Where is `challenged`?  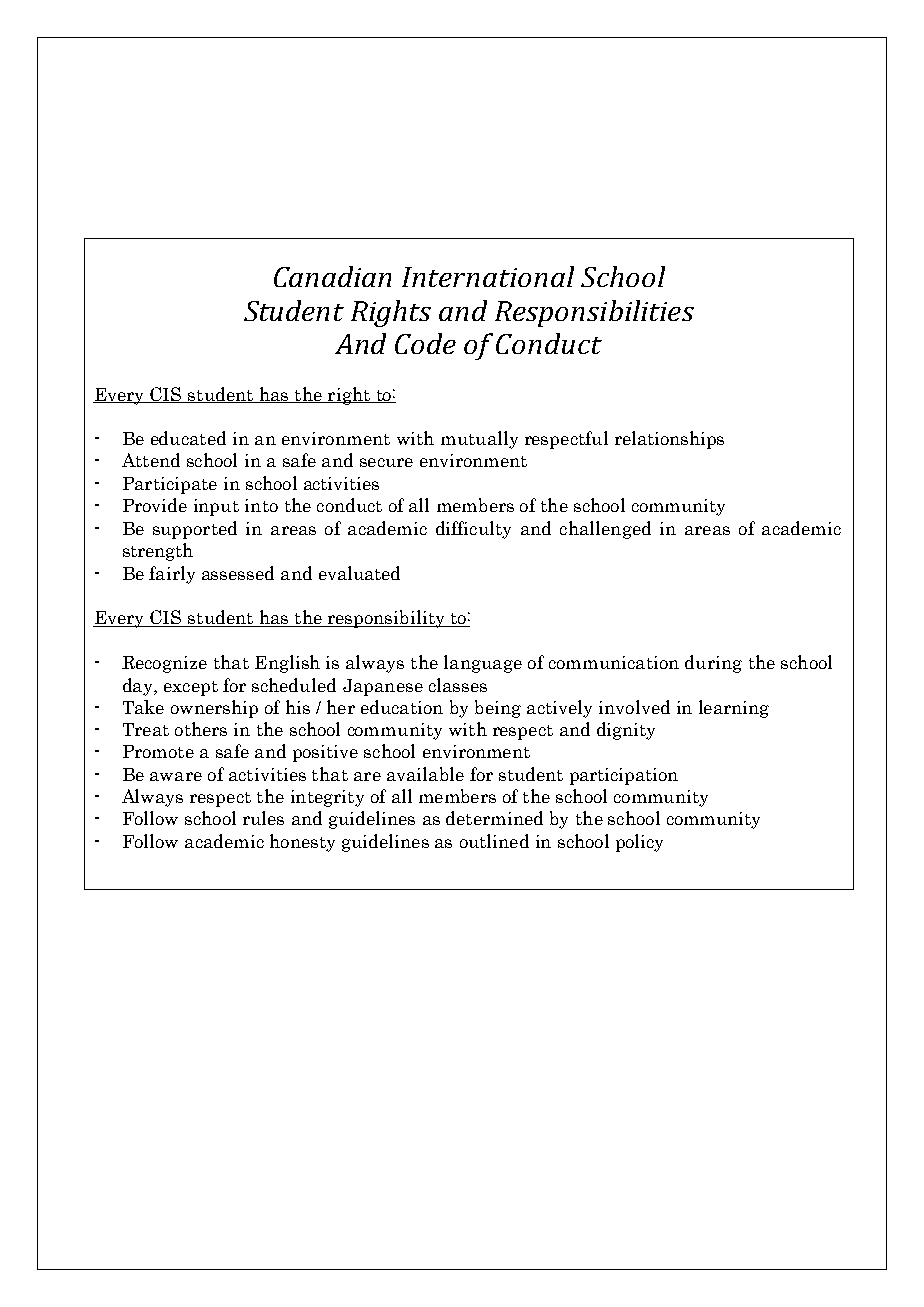 challenged is located at coordinates (605, 530).
